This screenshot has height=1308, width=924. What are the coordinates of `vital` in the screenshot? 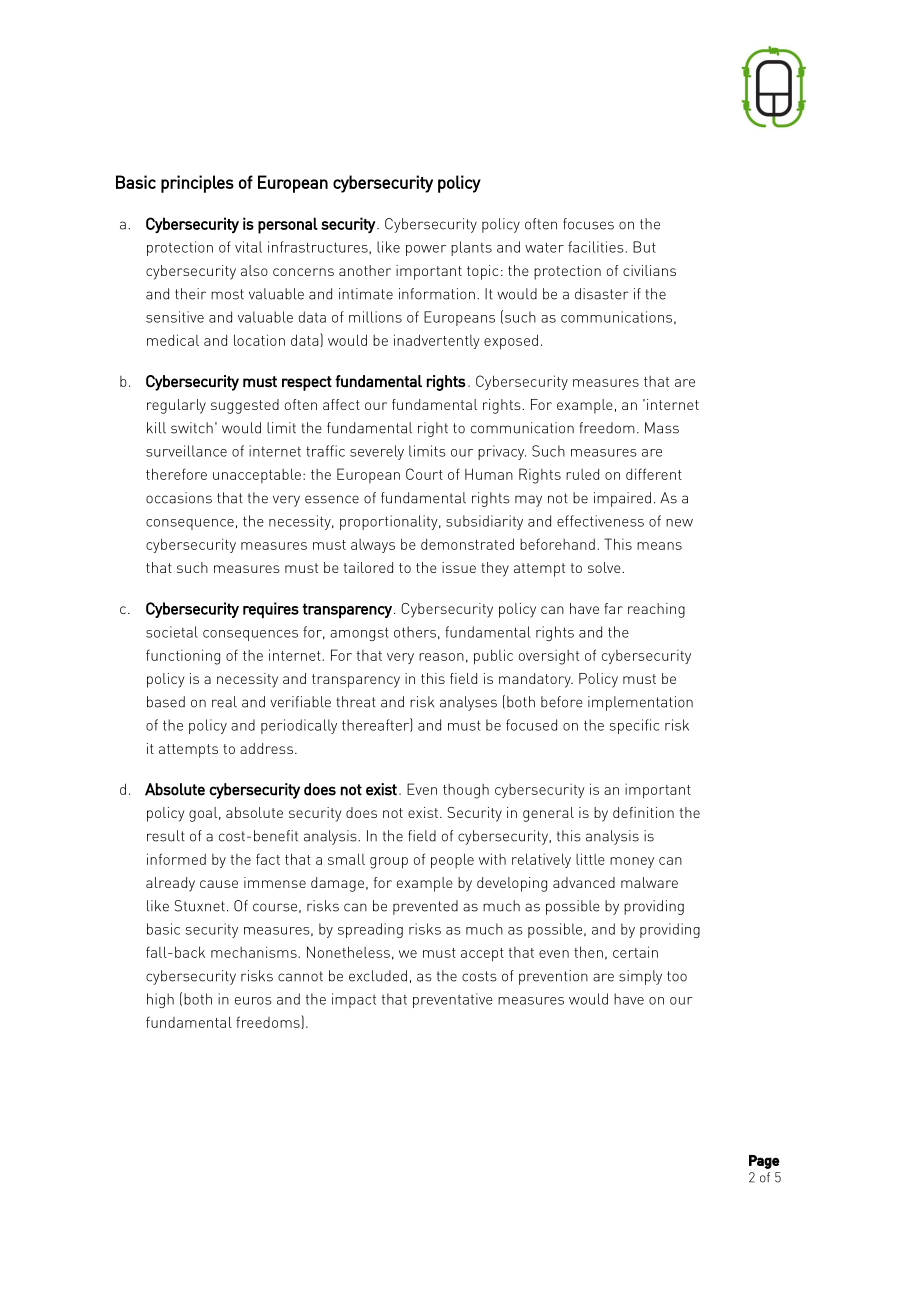 It's located at (248, 247).
